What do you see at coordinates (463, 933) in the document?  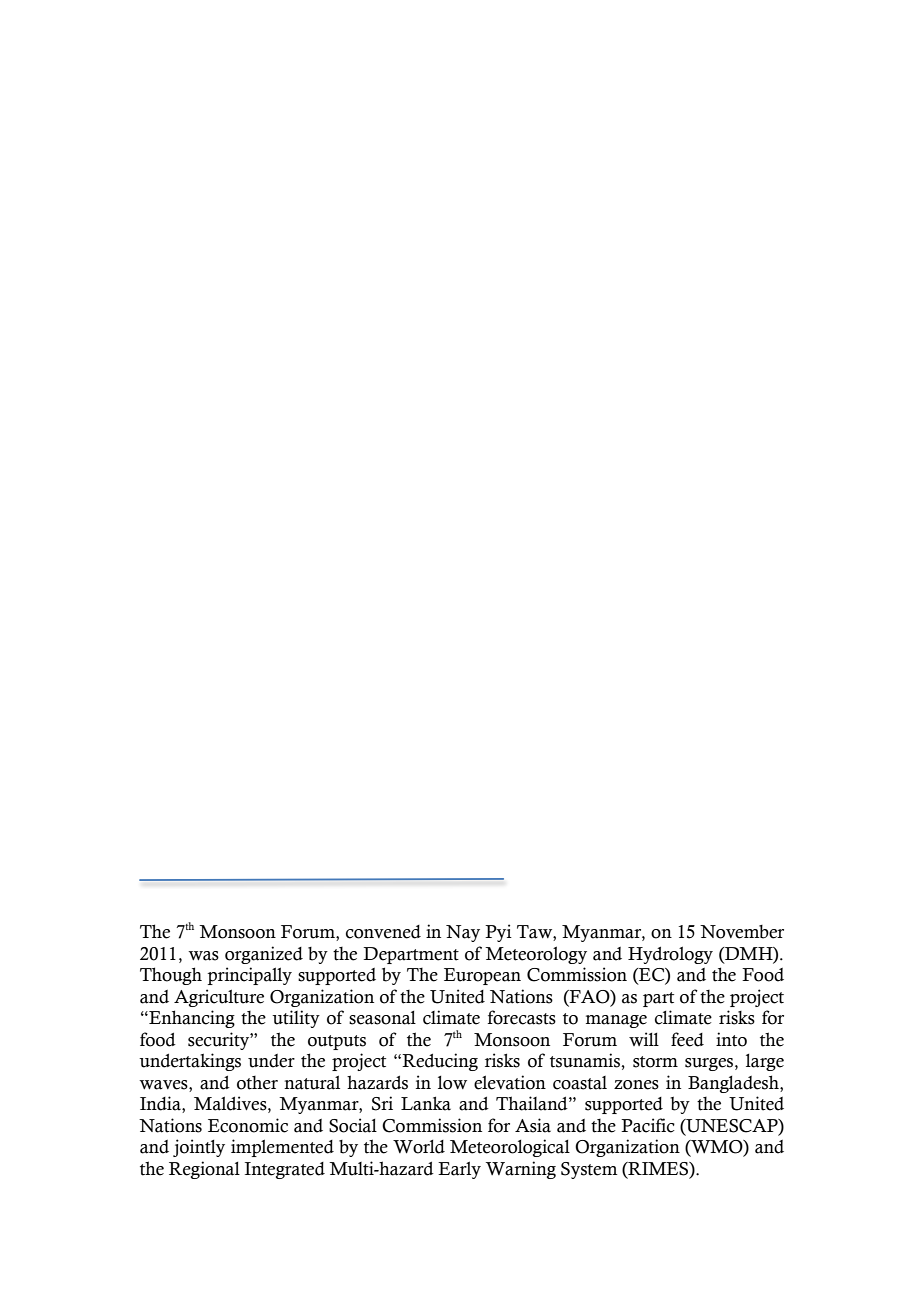 I see `Nay` at bounding box center [463, 933].
